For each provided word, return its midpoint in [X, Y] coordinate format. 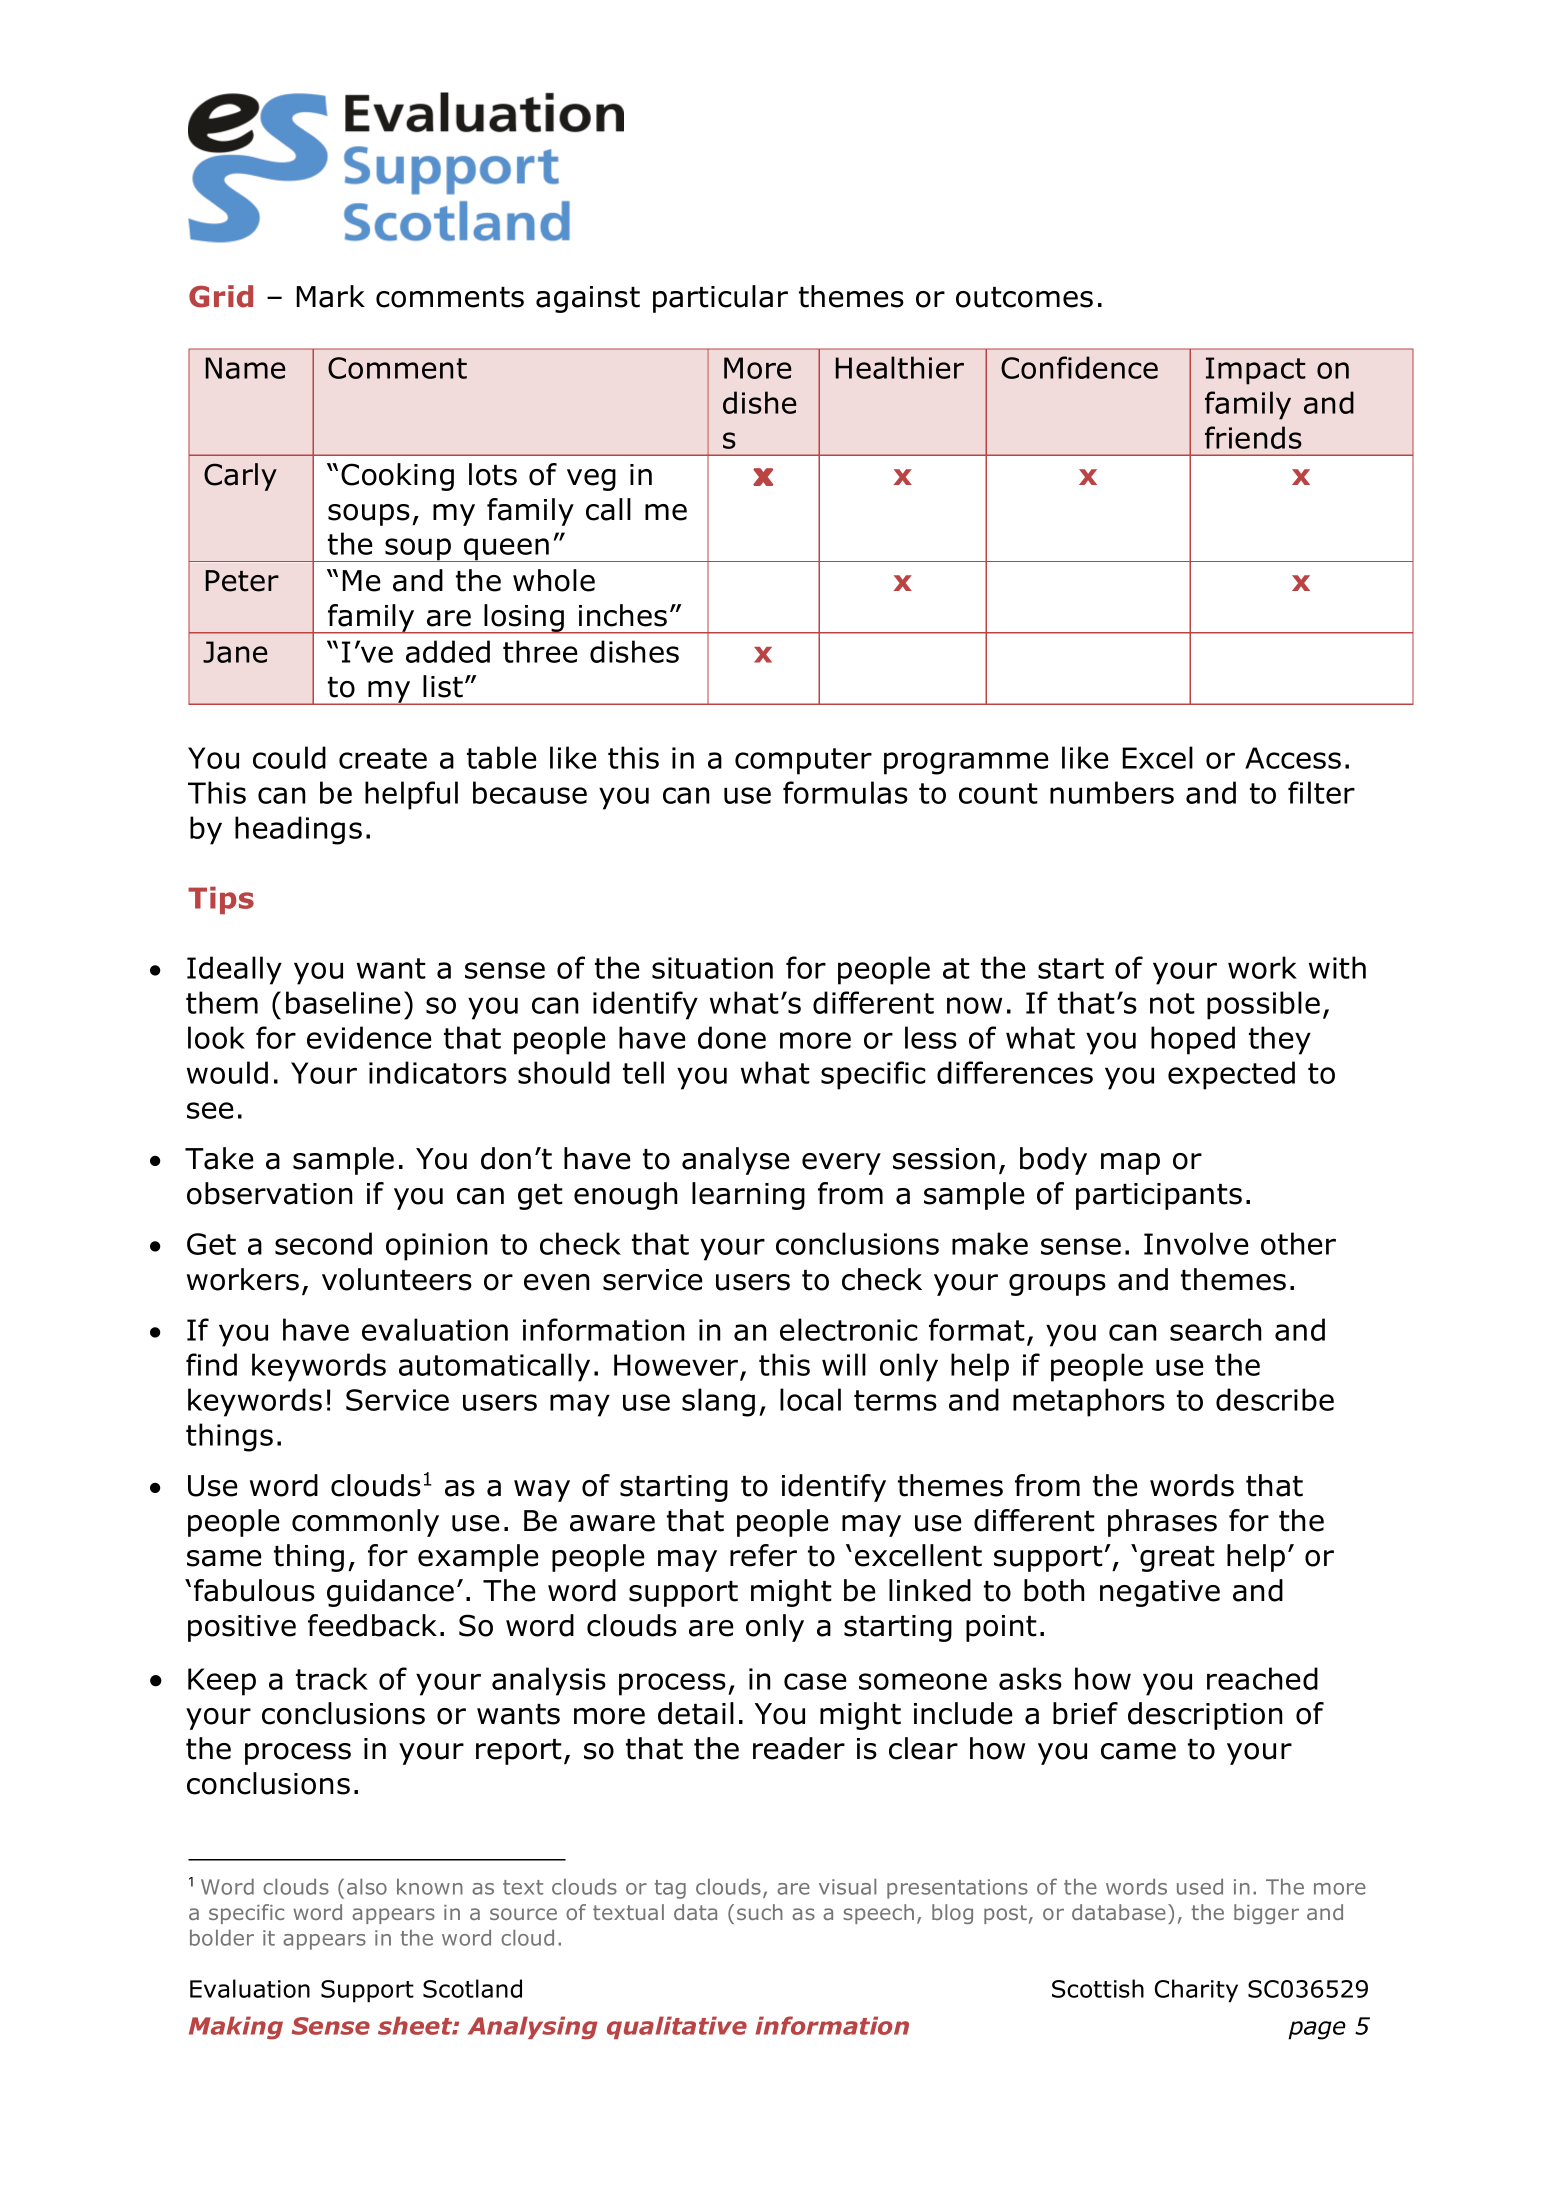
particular [720, 299]
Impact [1256, 371]
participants [1159, 1196]
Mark [330, 296]
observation [270, 1193]
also [367, 1886]
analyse [736, 1161]
